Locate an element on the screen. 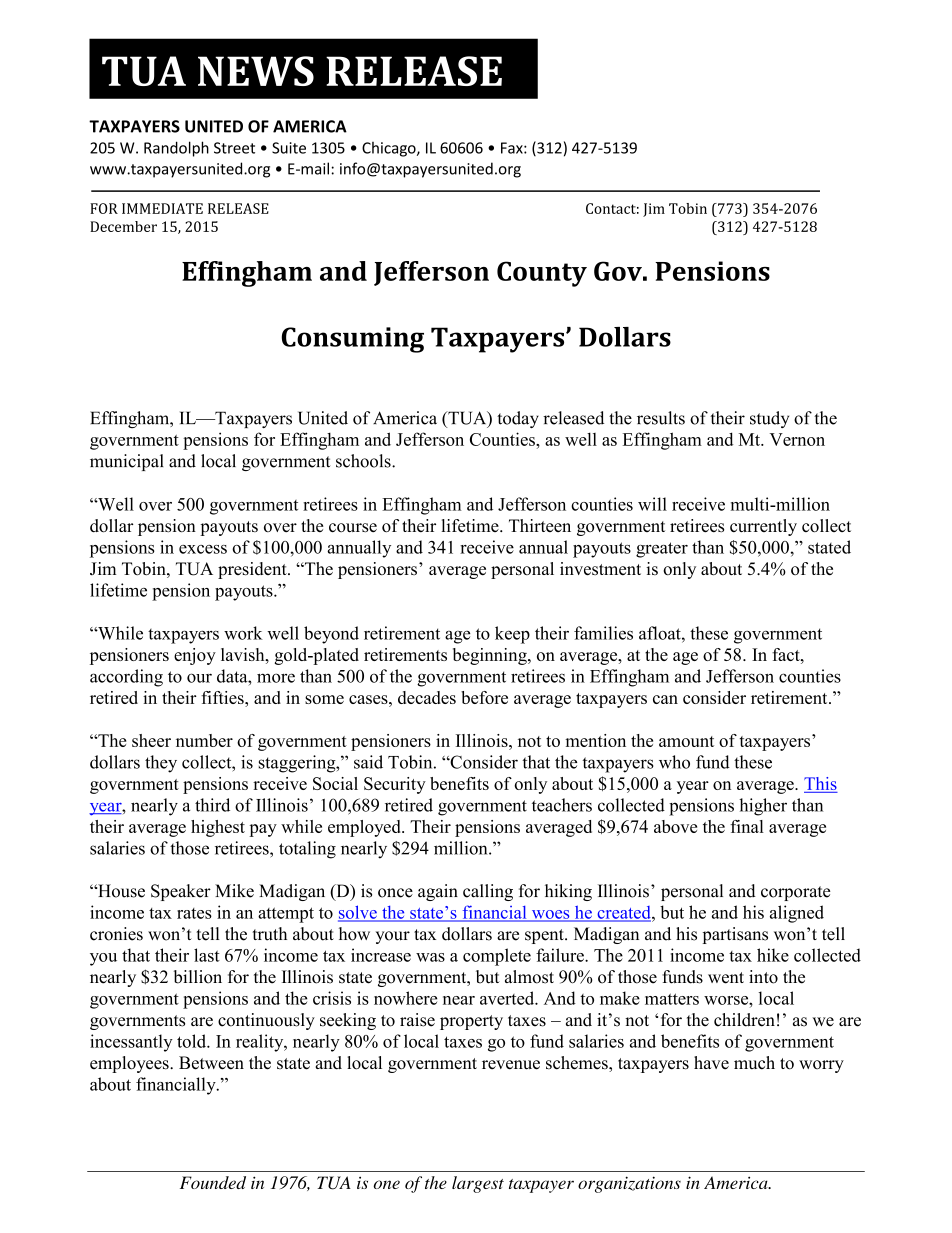 Image resolution: width=952 pixels, height=1233 pixels. County is located at coordinates (542, 274).
